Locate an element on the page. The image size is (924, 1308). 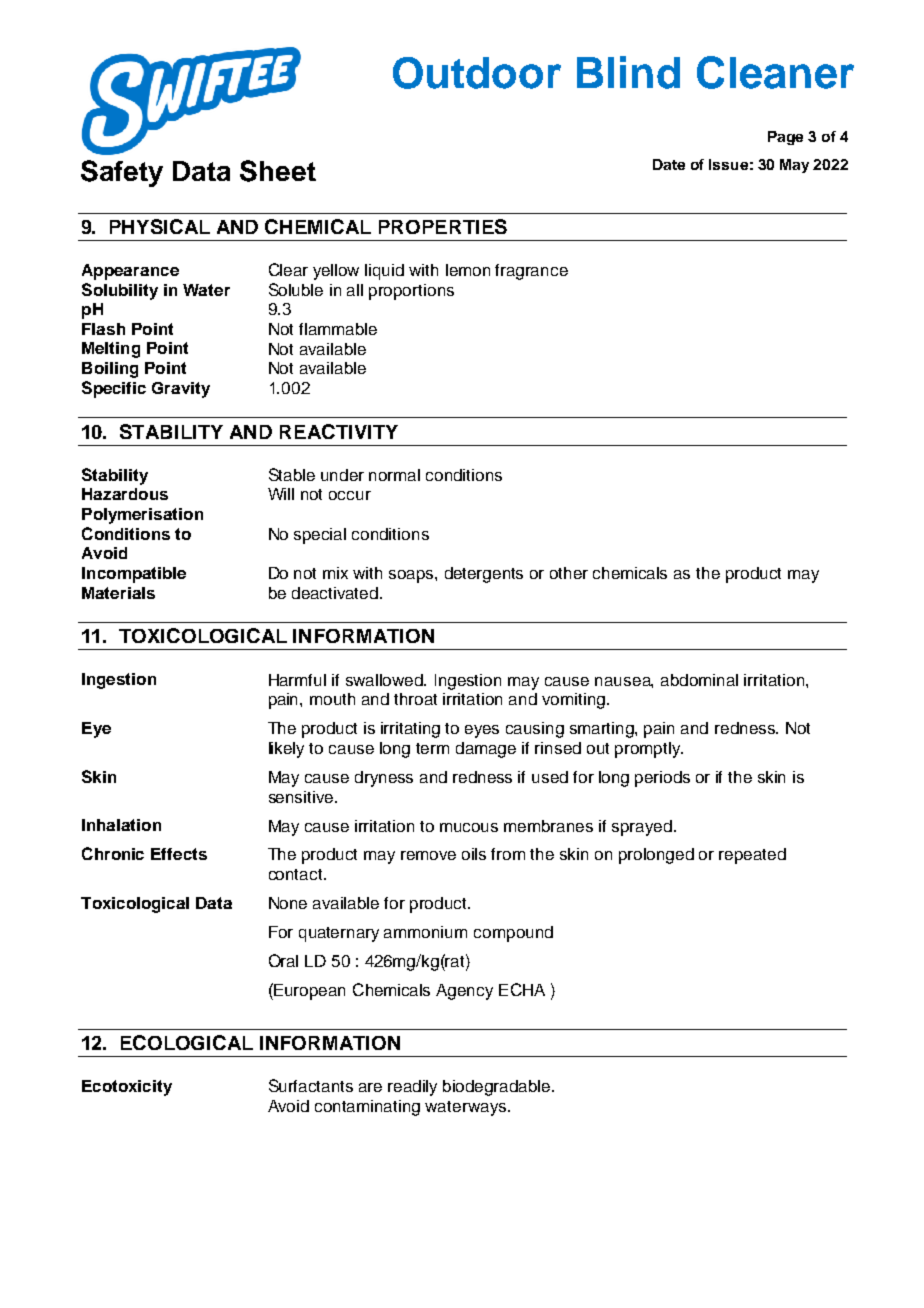
Cleaner is located at coordinates (775, 72).
